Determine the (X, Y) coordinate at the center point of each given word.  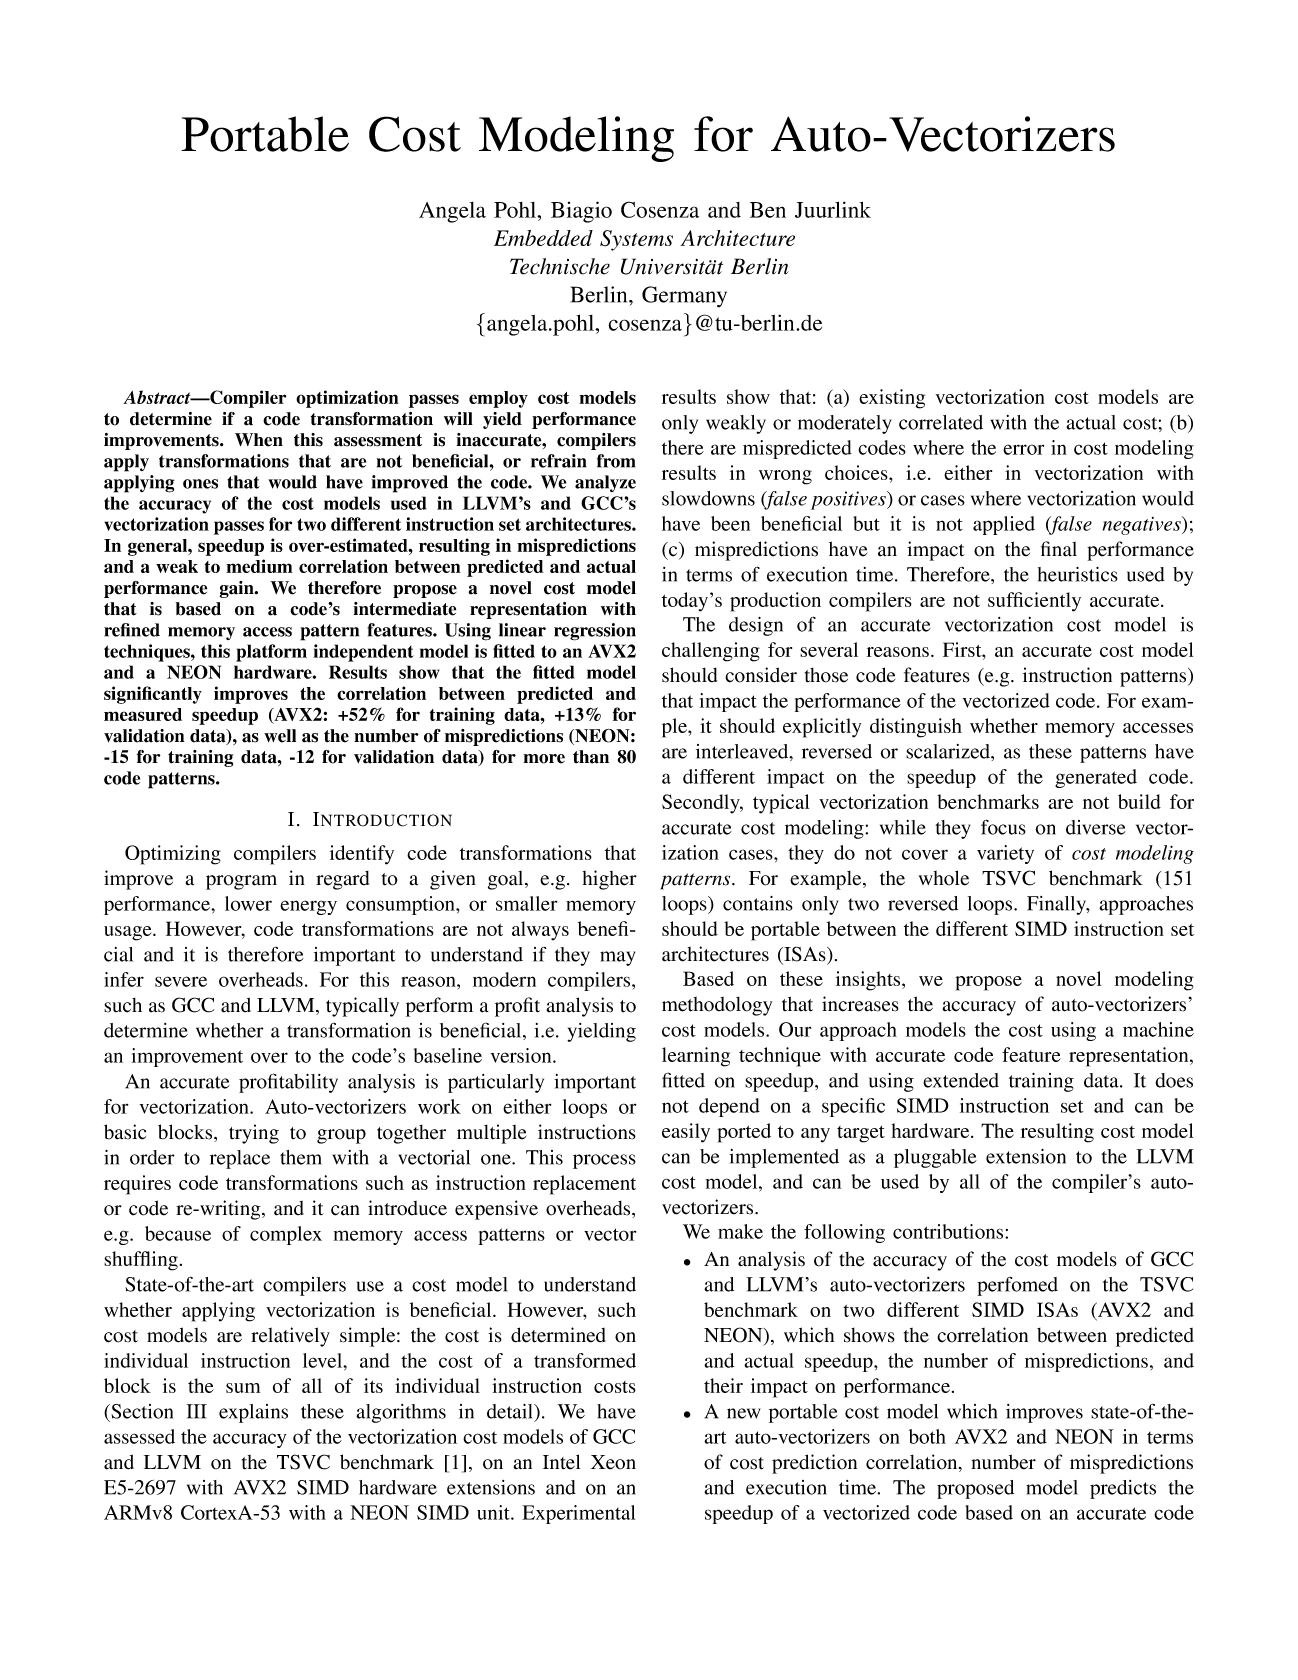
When (259, 440)
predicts (1123, 1489)
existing (892, 399)
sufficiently (1034, 602)
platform (271, 653)
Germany (684, 297)
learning (696, 1057)
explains (253, 1413)
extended (961, 1080)
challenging (711, 652)
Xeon (613, 1462)
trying (254, 1134)
